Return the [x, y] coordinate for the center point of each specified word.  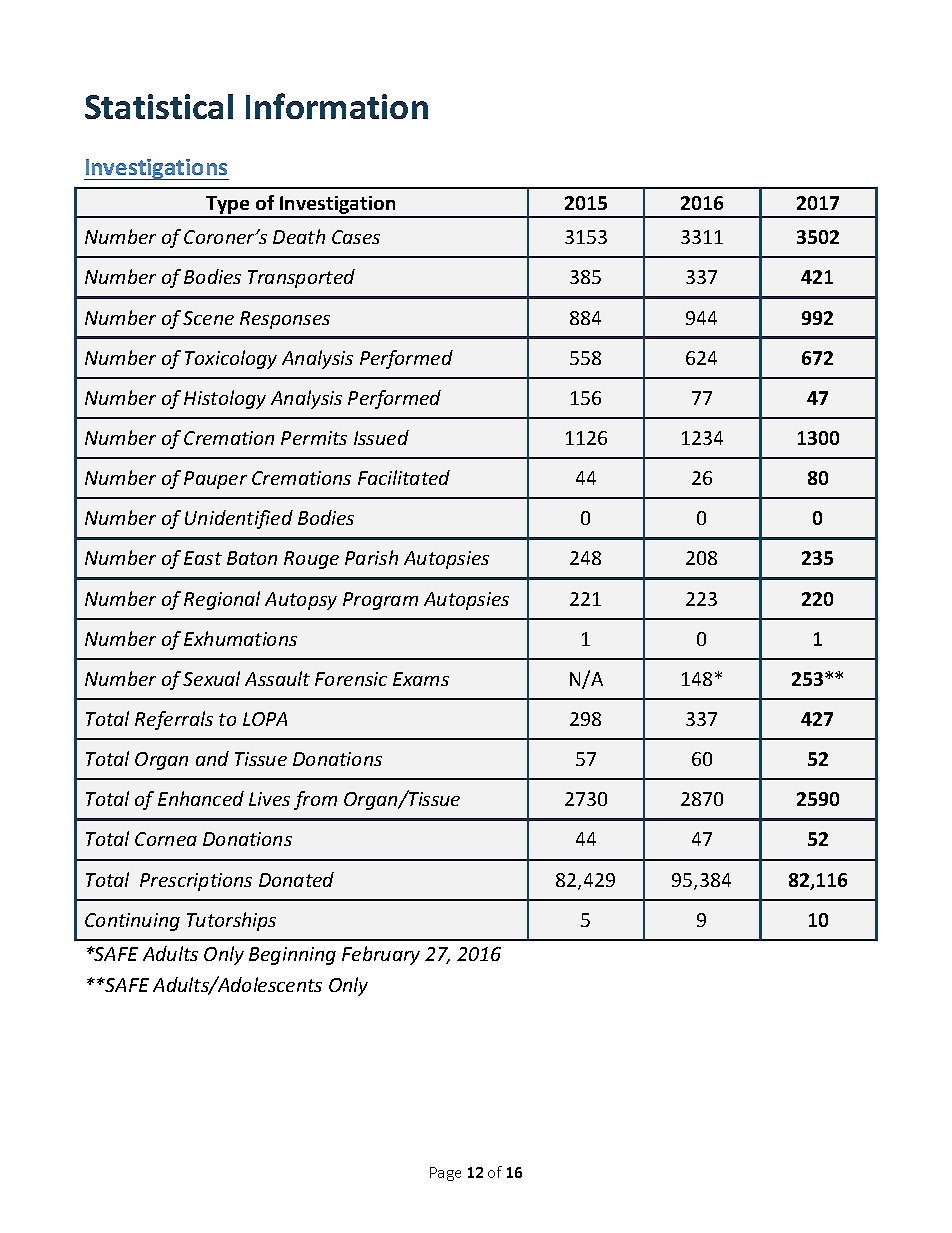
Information [337, 106]
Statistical [159, 106]
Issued [381, 437]
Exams [421, 679]
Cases [356, 237]
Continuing [132, 922]
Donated [296, 879]
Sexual [211, 678]
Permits [314, 438]
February [381, 955]
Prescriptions [196, 882]
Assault [277, 678]
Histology [225, 399]
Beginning [292, 956]
